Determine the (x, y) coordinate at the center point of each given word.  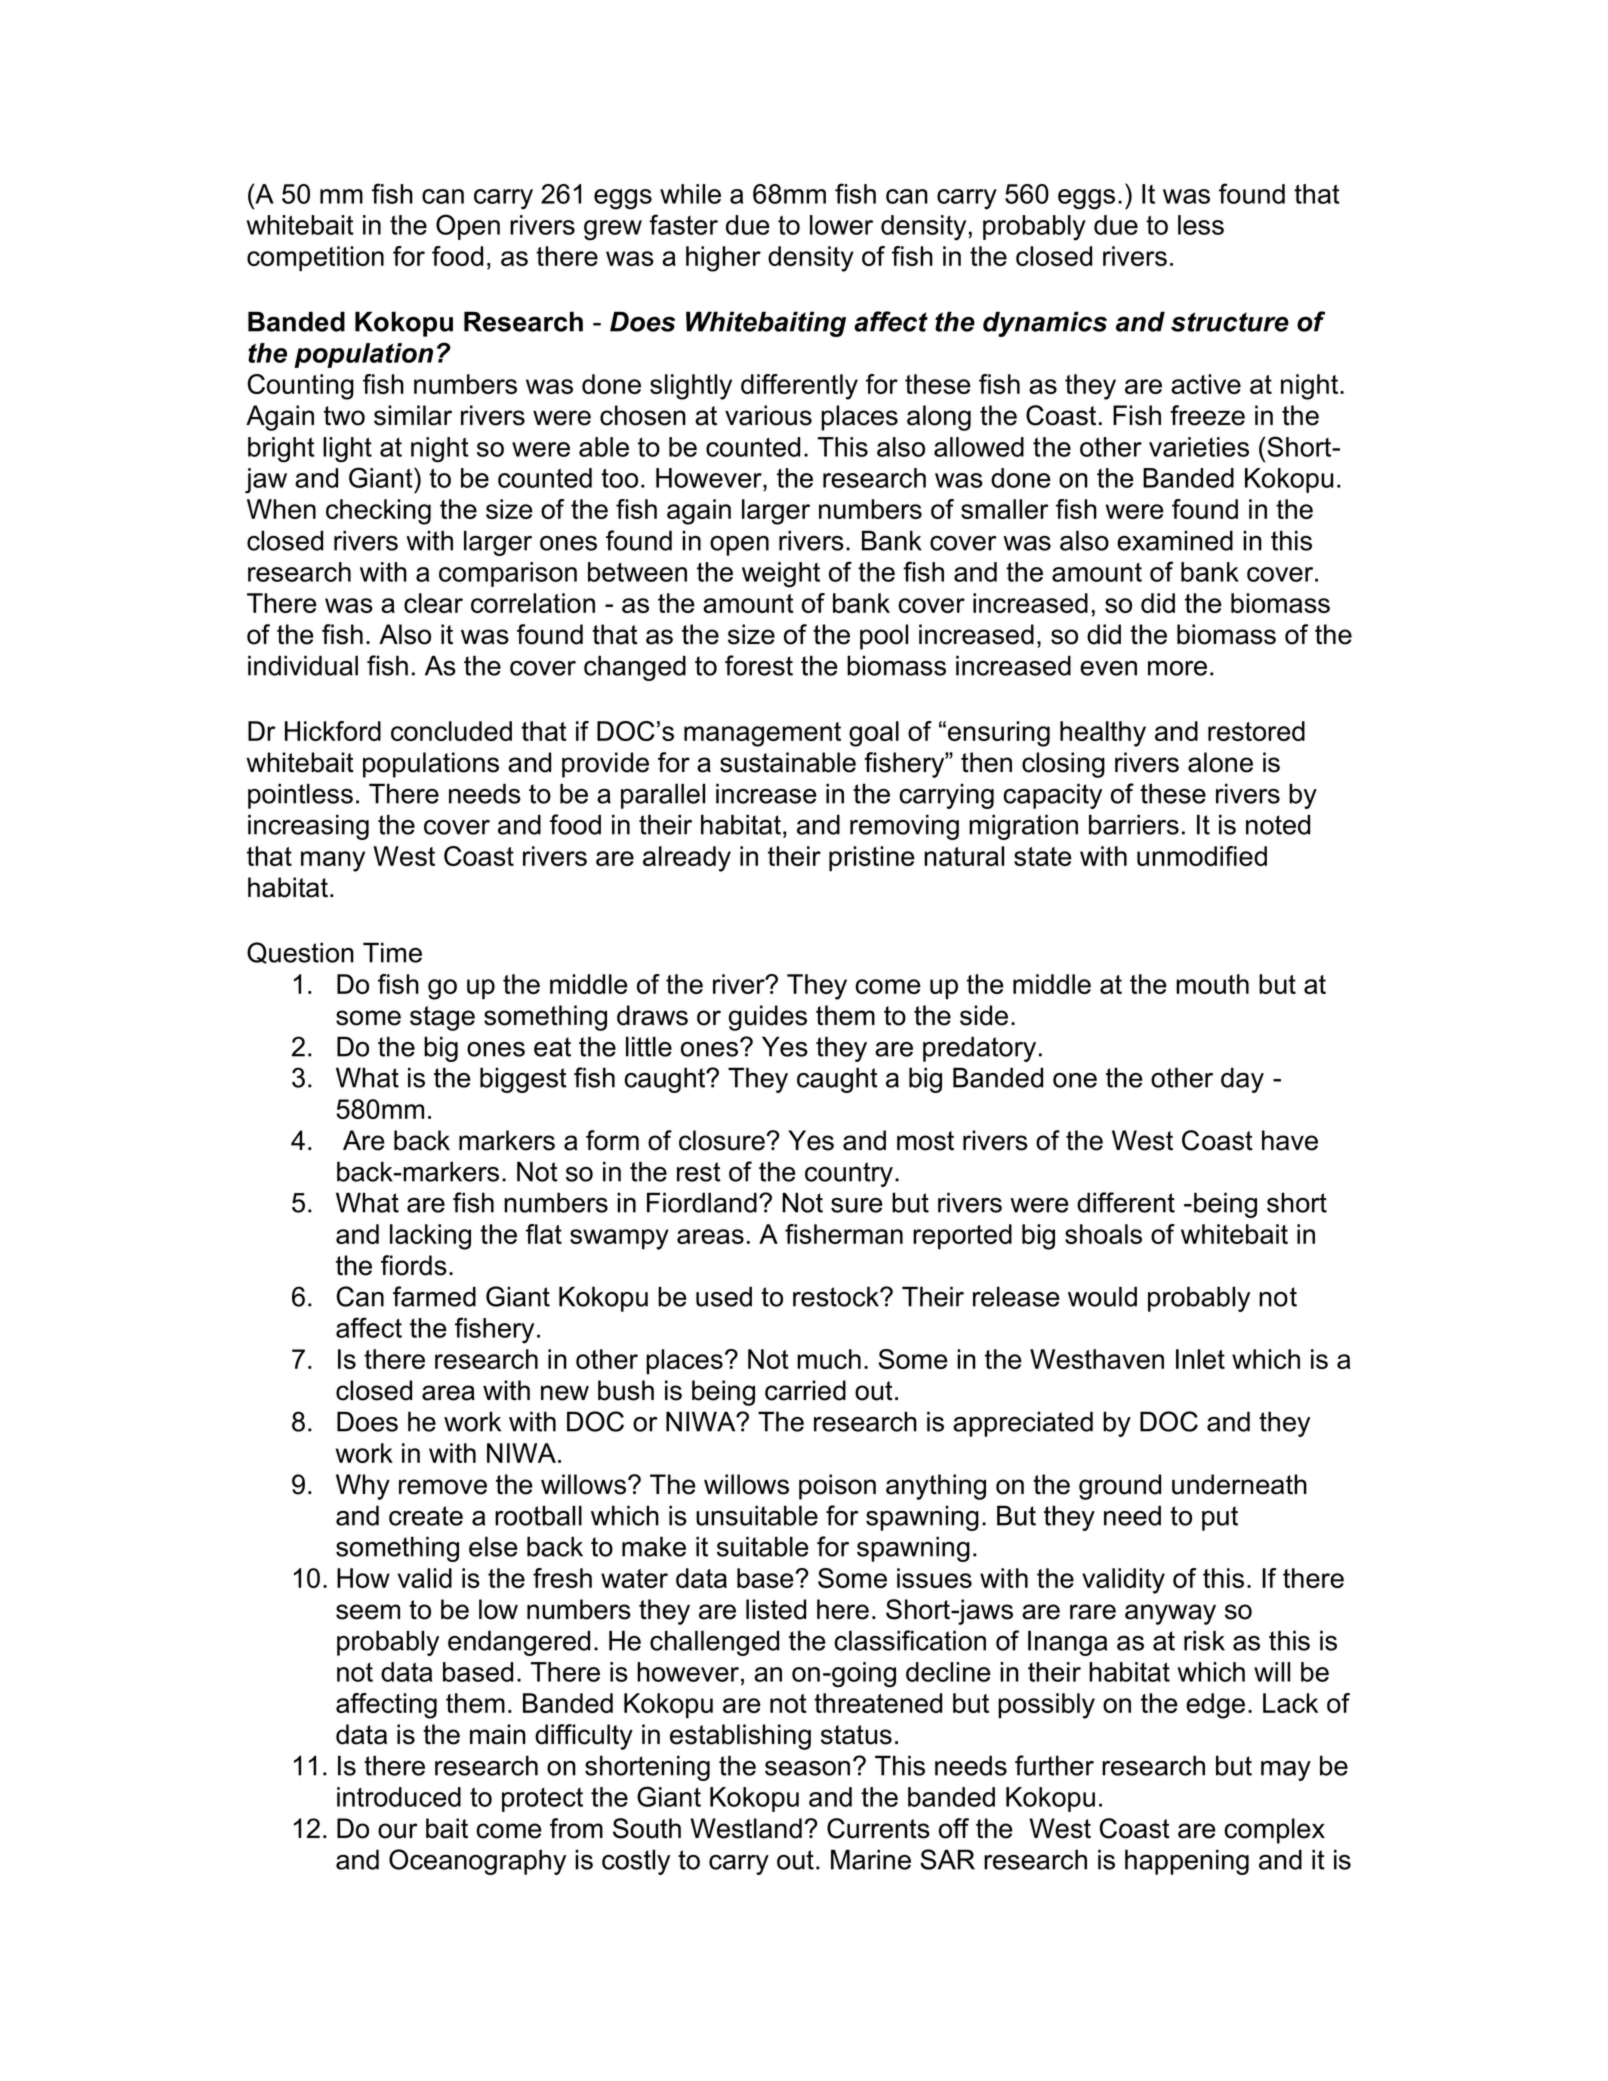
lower (841, 225)
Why (363, 1487)
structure (1230, 322)
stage (442, 1018)
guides (768, 1018)
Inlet (1200, 1359)
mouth (1212, 984)
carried (805, 1390)
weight (781, 575)
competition (315, 258)
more (1177, 668)
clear (433, 603)
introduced (399, 1797)
